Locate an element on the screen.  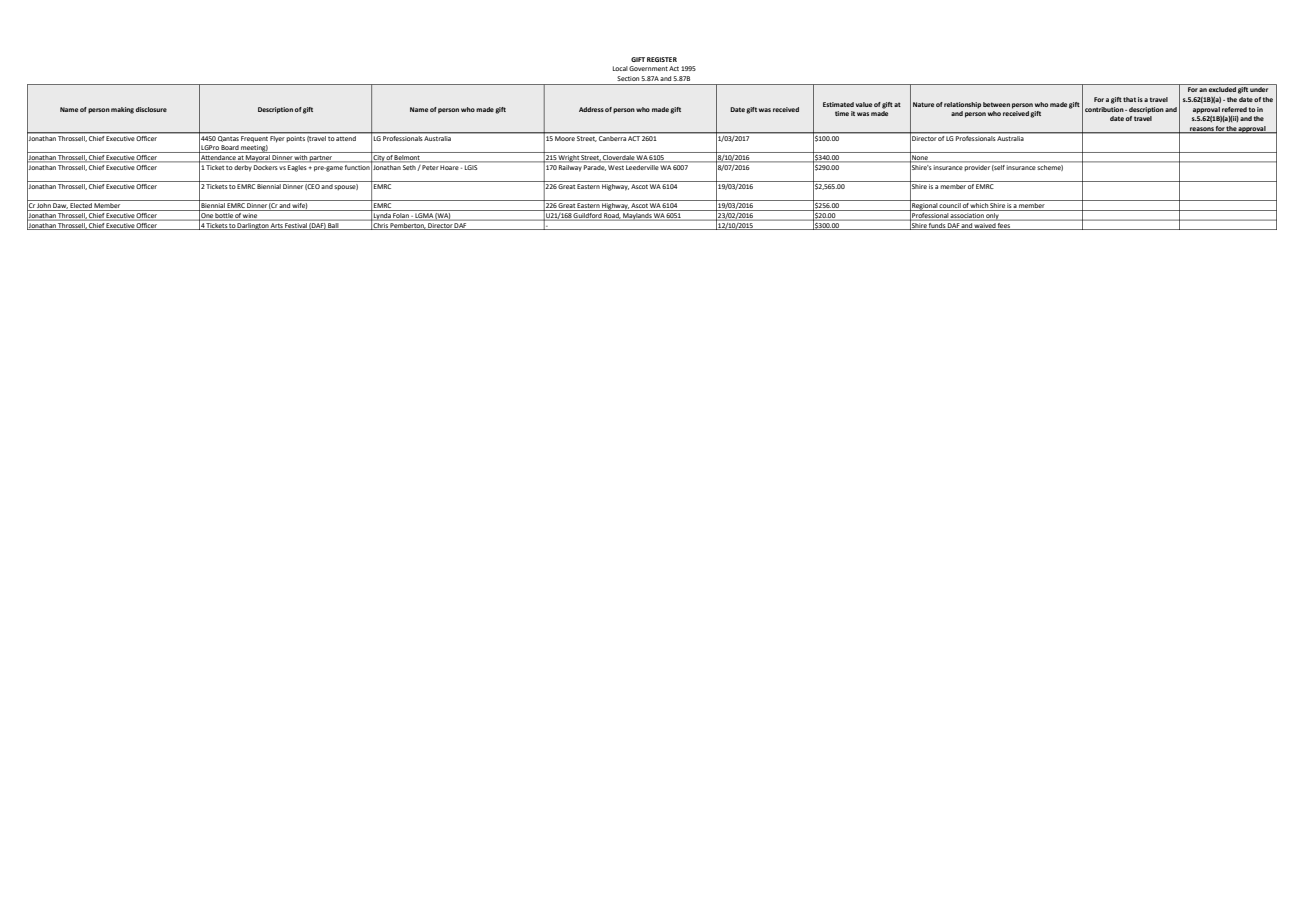
Arts is located at coordinates (277, 226).
